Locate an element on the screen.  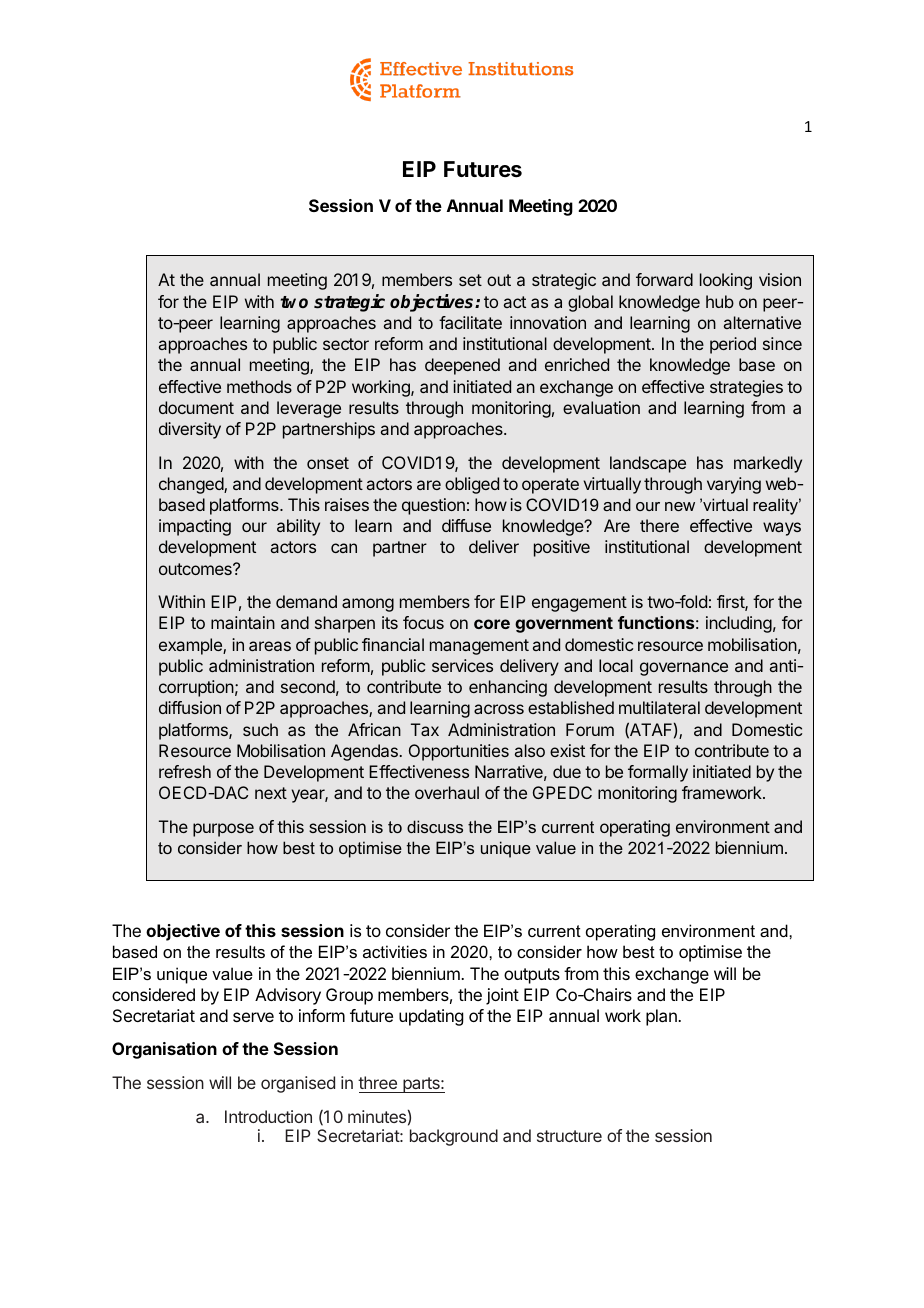
such is located at coordinates (260, 729).
